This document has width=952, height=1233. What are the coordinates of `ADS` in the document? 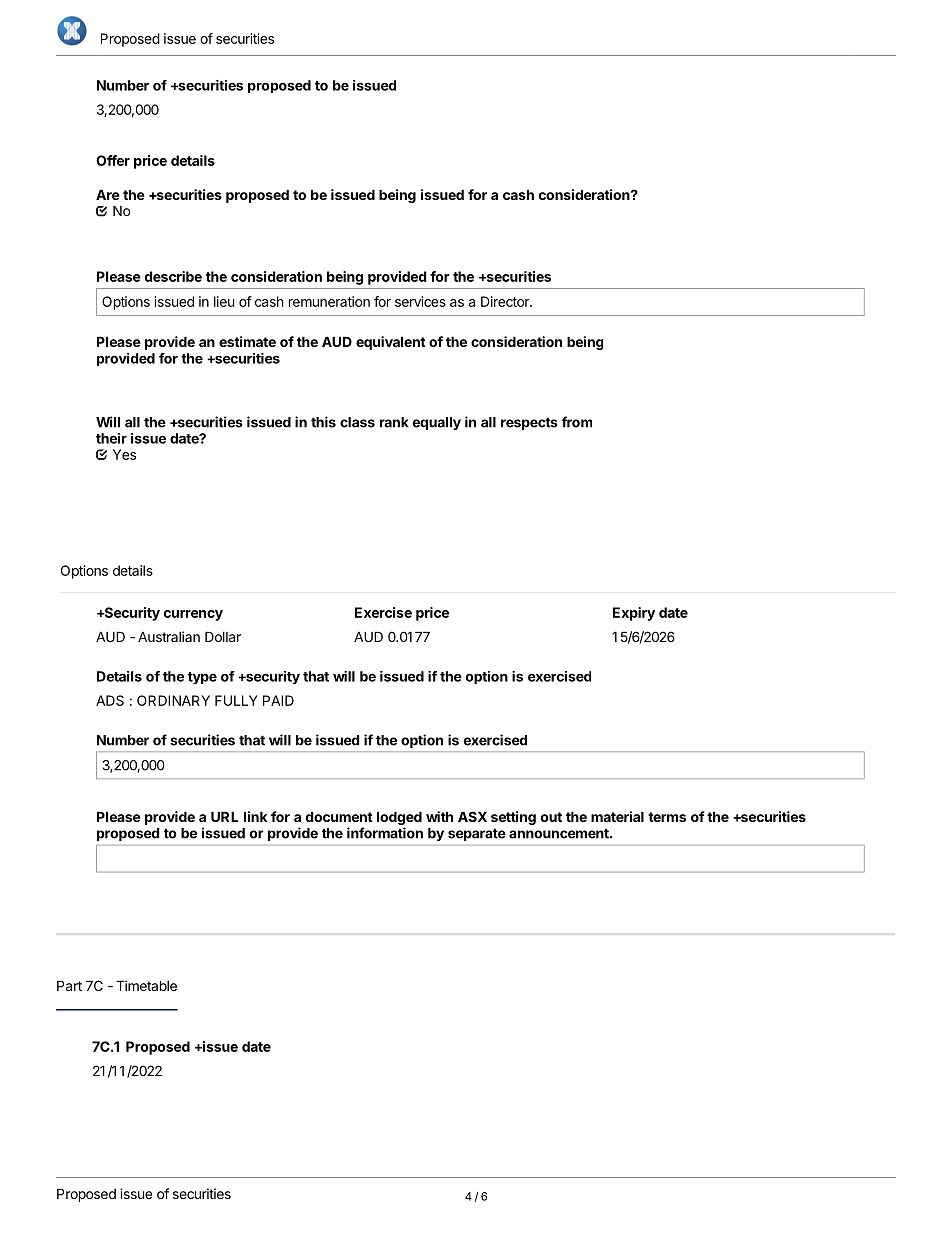 It's located at (110, 700).
